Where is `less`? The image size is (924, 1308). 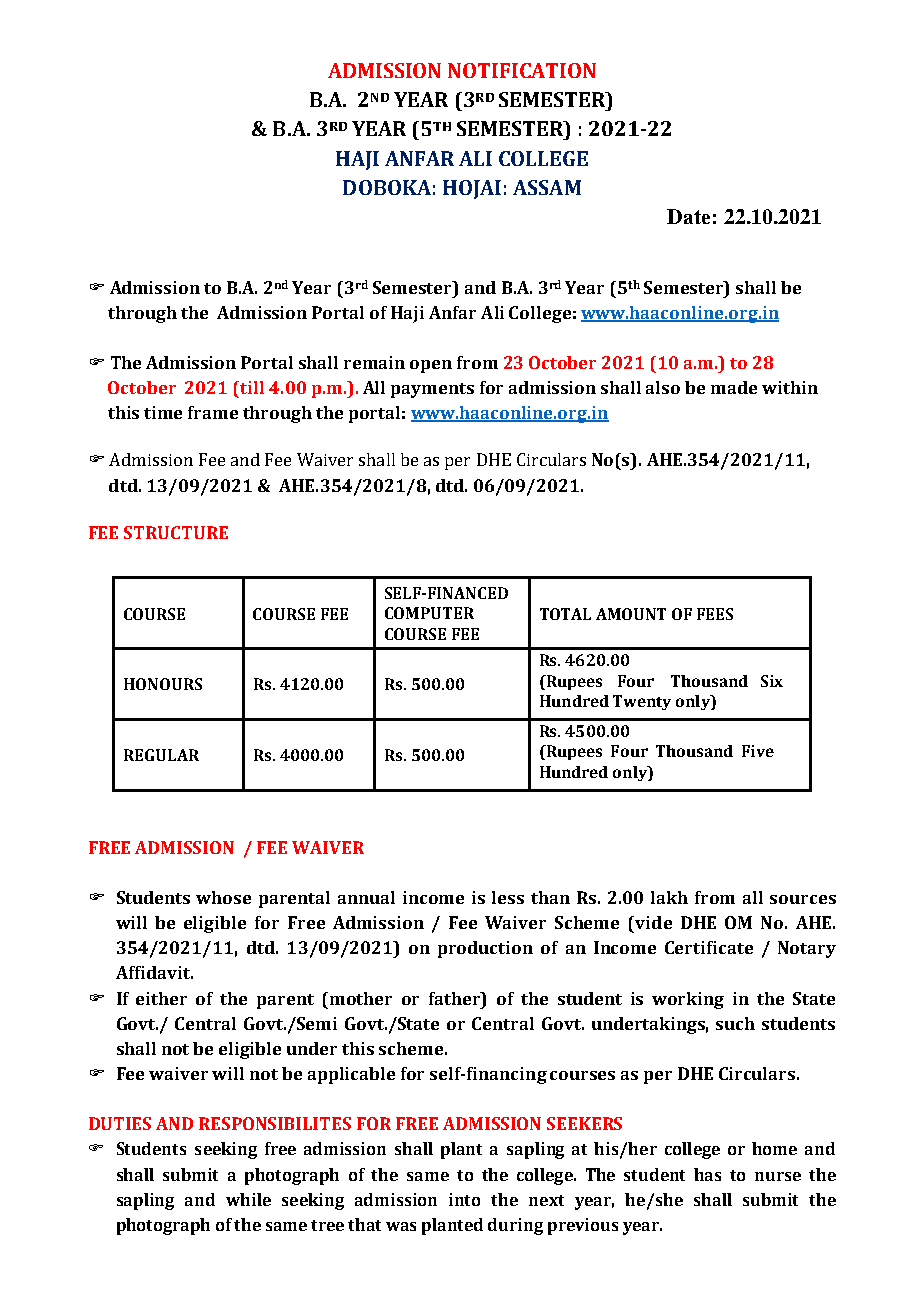
less is located at coordinates (508, 897).
